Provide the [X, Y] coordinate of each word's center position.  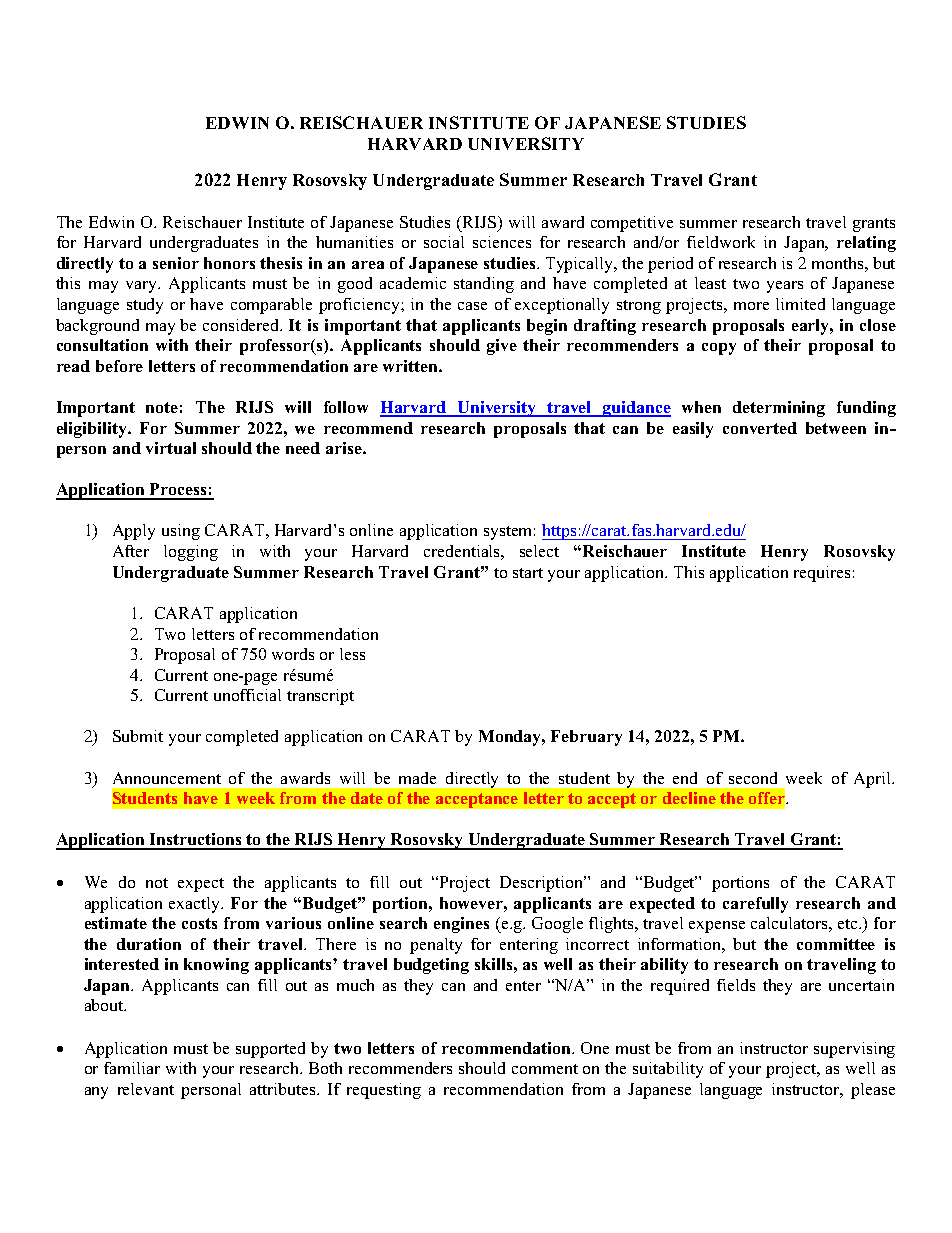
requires [822, 574]
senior [176, 263]
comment [545, 1069]
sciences [502, 242]
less [352, 654]
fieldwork [721, 242]
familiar [132, 1068]
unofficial [247, 695]
